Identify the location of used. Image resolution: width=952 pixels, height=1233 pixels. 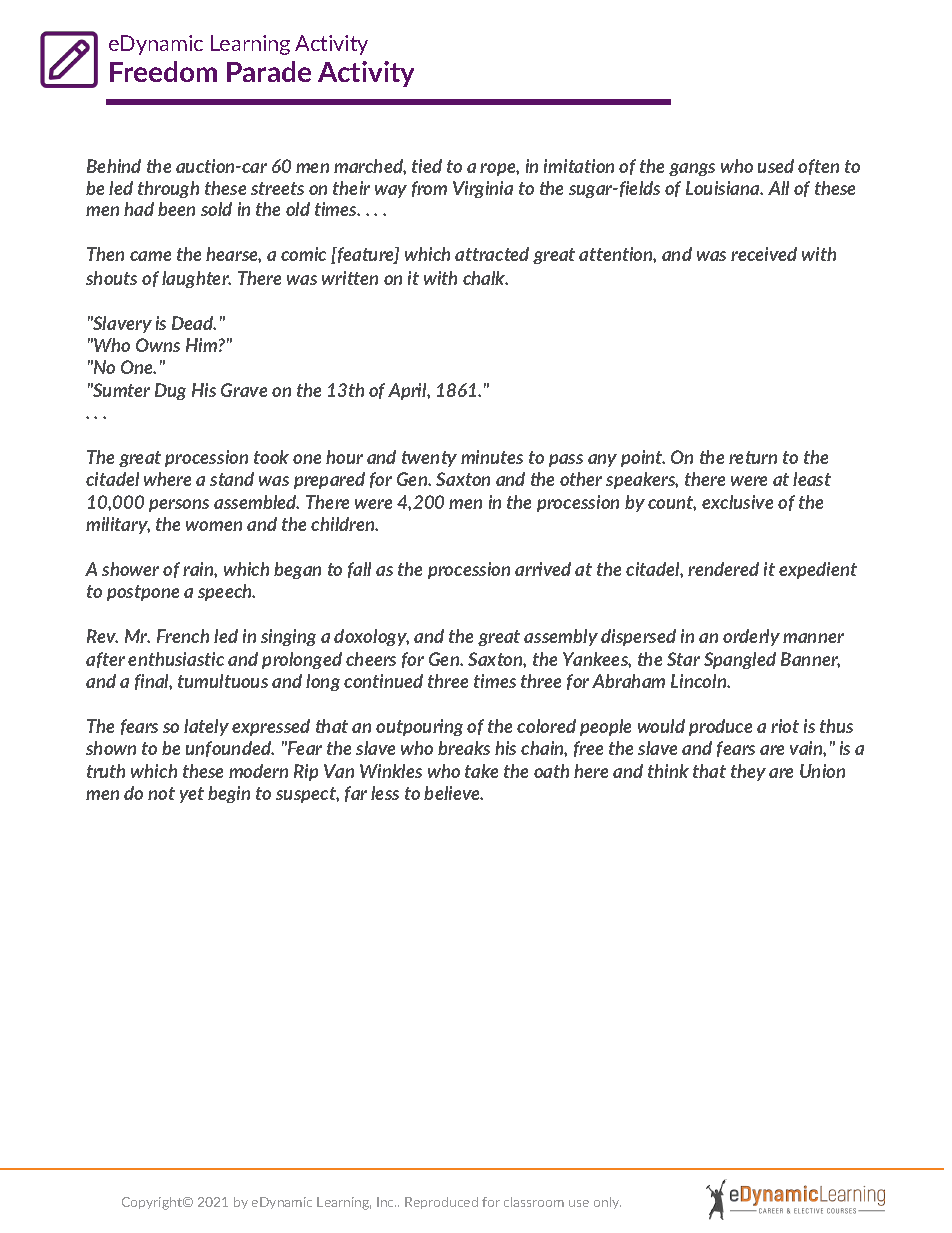
(776, 166).
